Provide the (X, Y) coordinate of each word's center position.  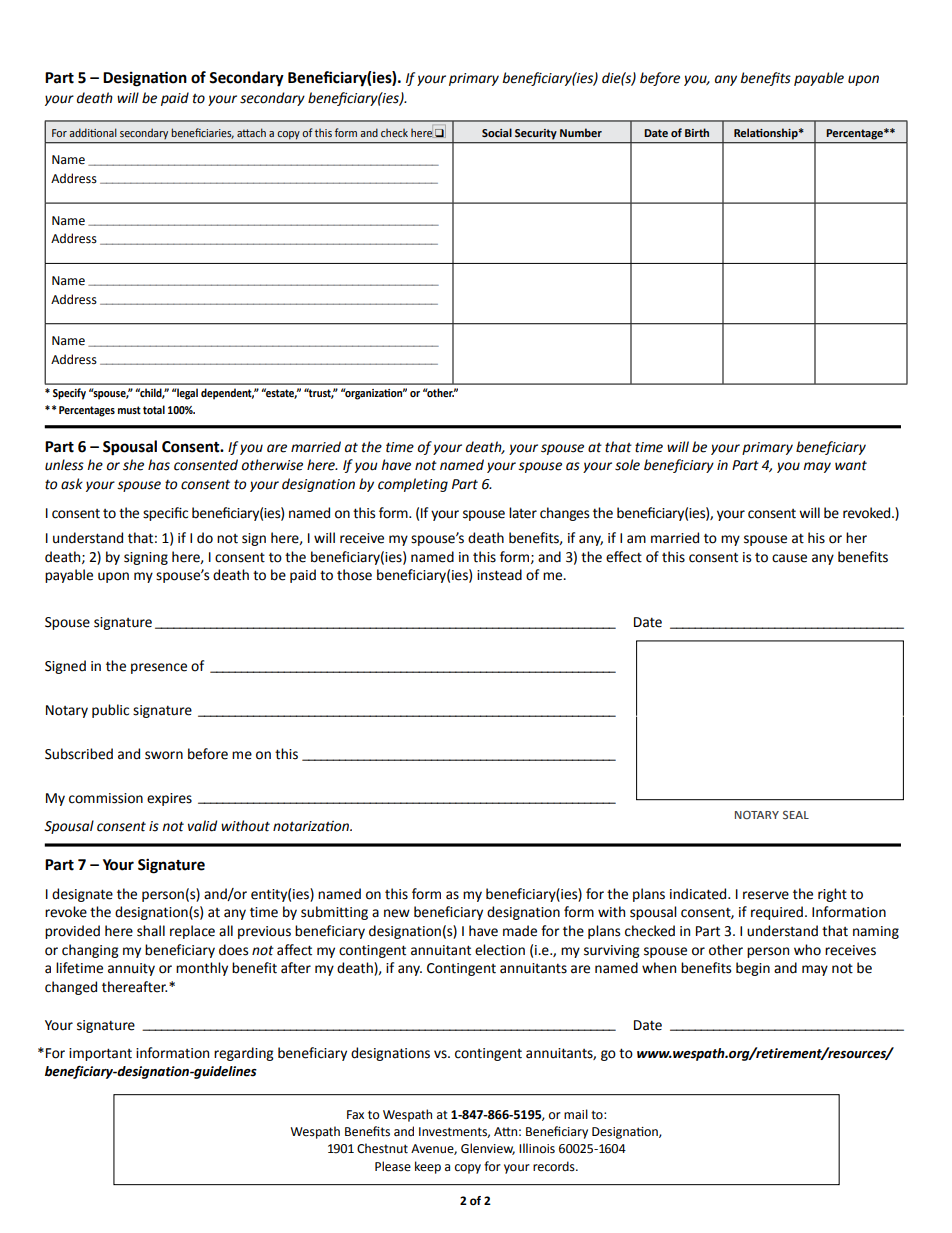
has (159, 465)
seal (796, 815)
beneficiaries (202, 133)
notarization (312, 826)
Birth (697, 132)
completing (413, 485)
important (100, 1054)
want (851, 465)
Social (497, 132)
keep (428, 1167)
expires (169, 799)
